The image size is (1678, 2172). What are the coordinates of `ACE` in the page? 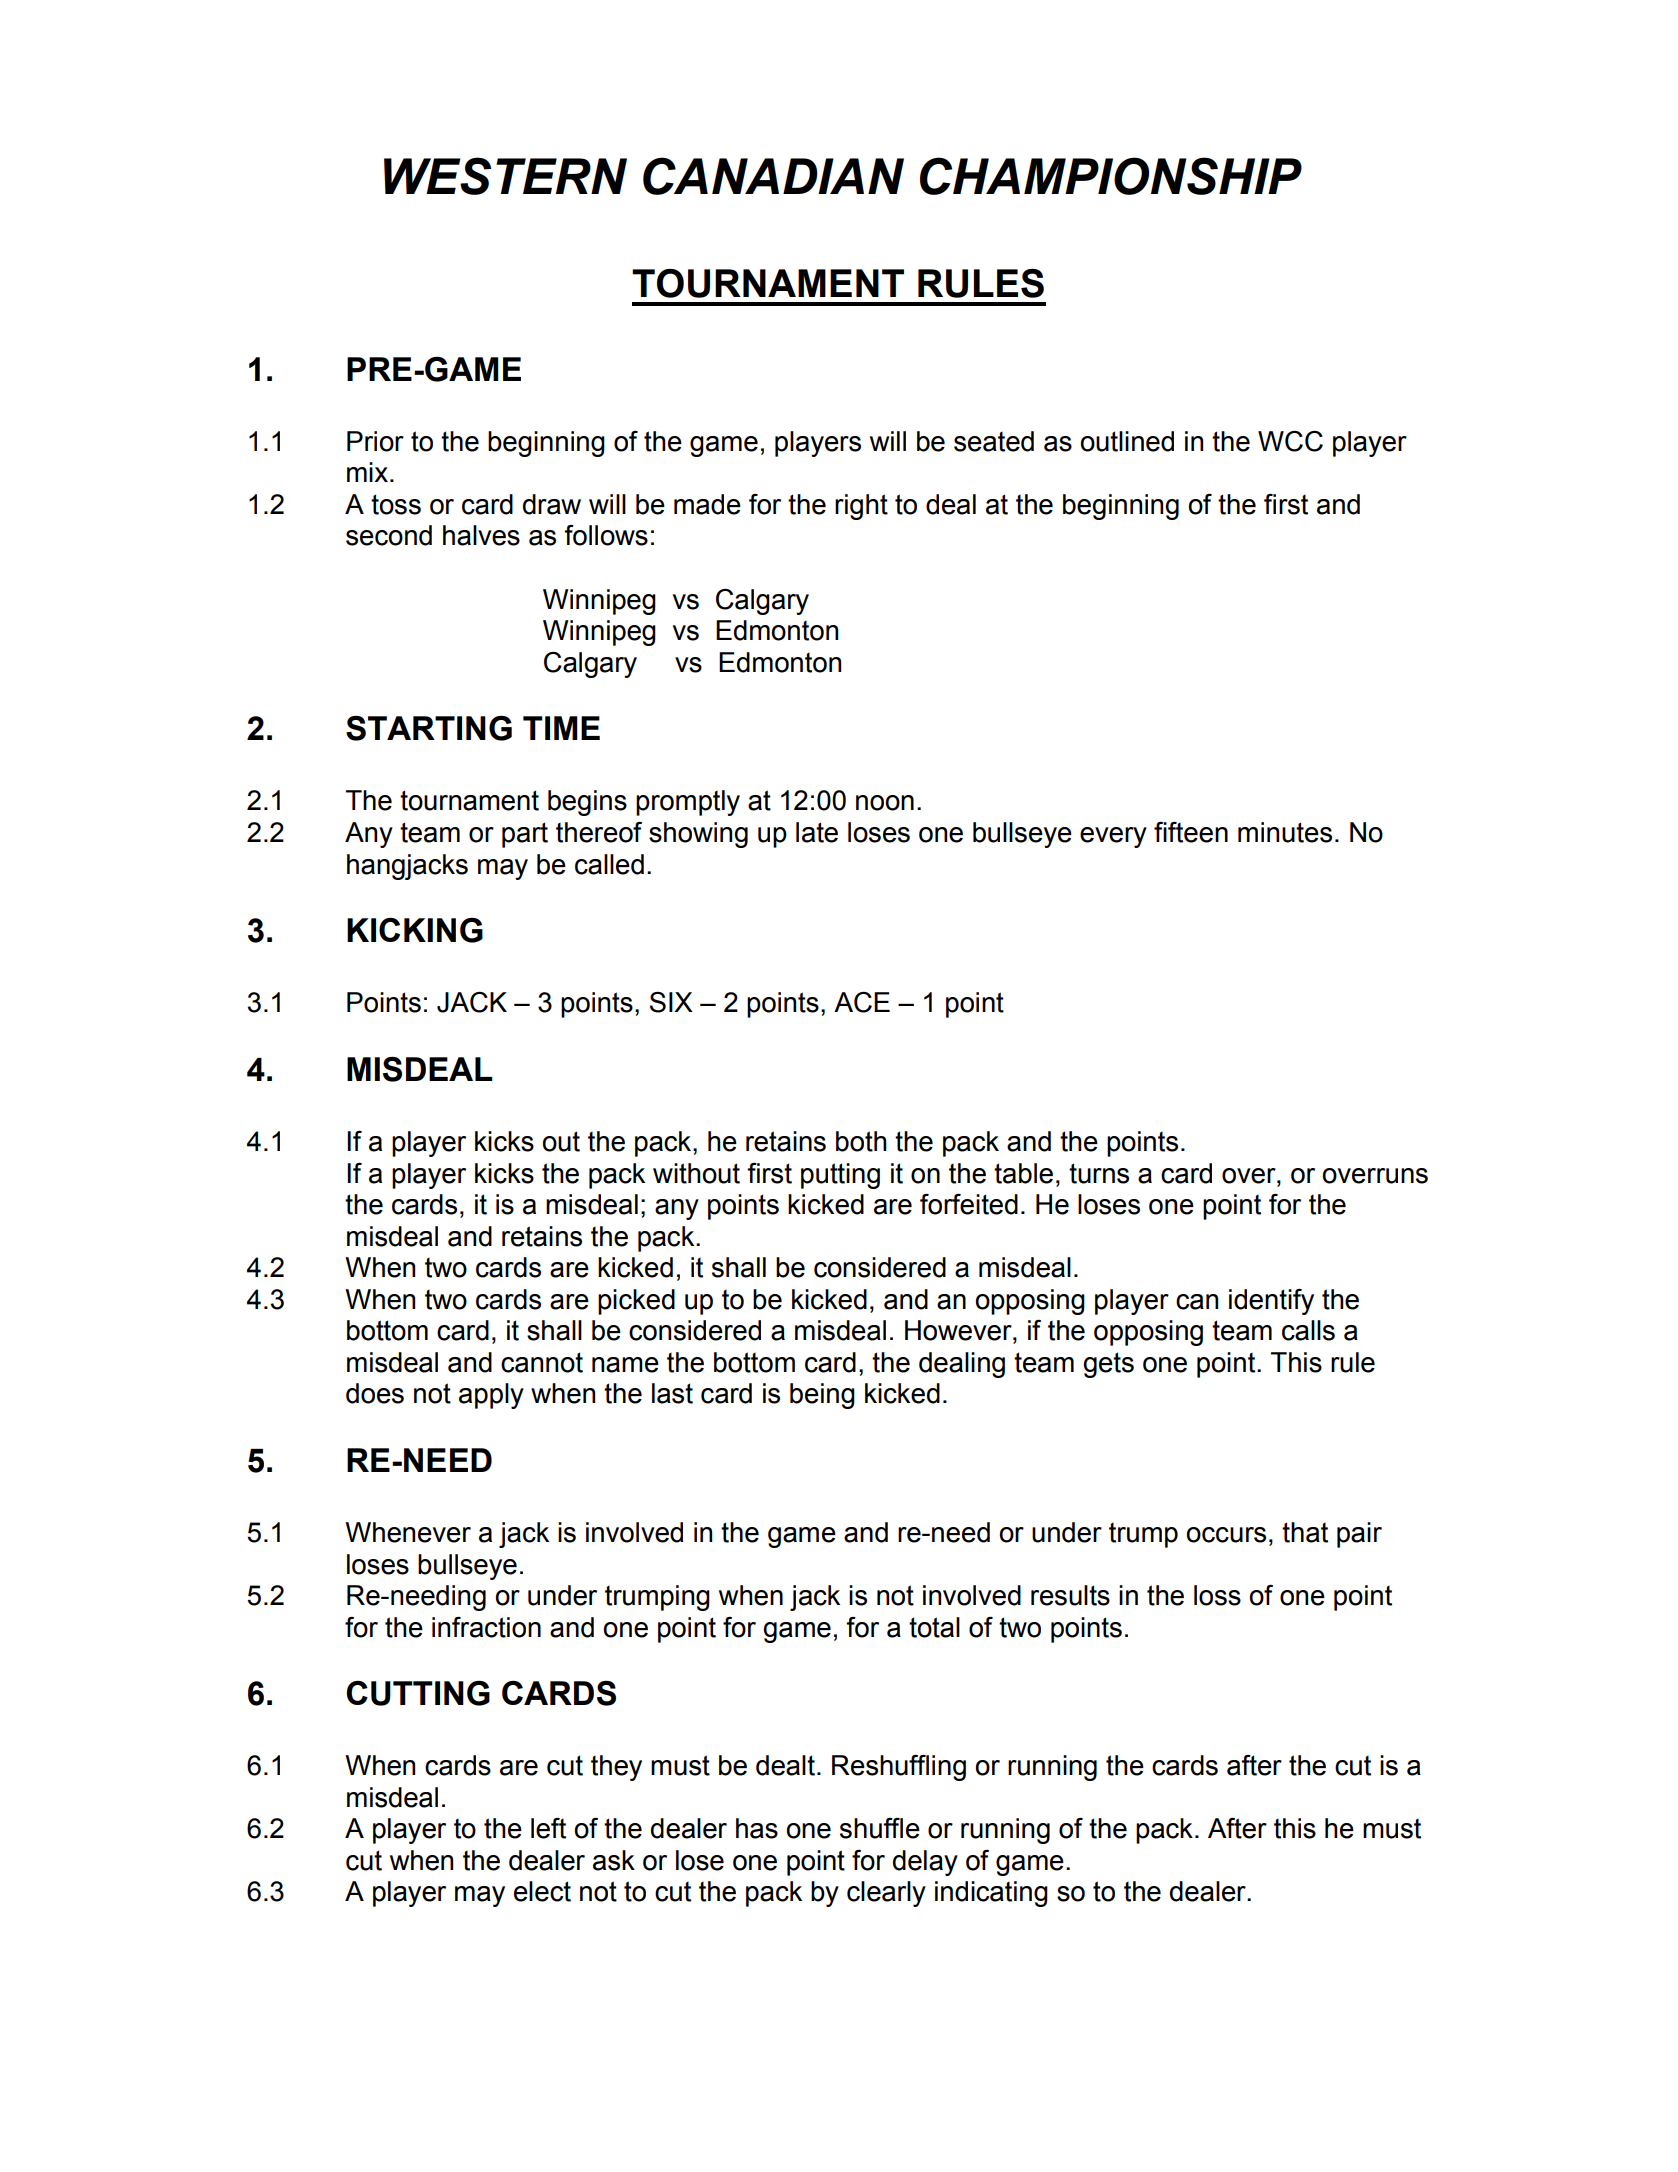 It's located at (862, 1002).
